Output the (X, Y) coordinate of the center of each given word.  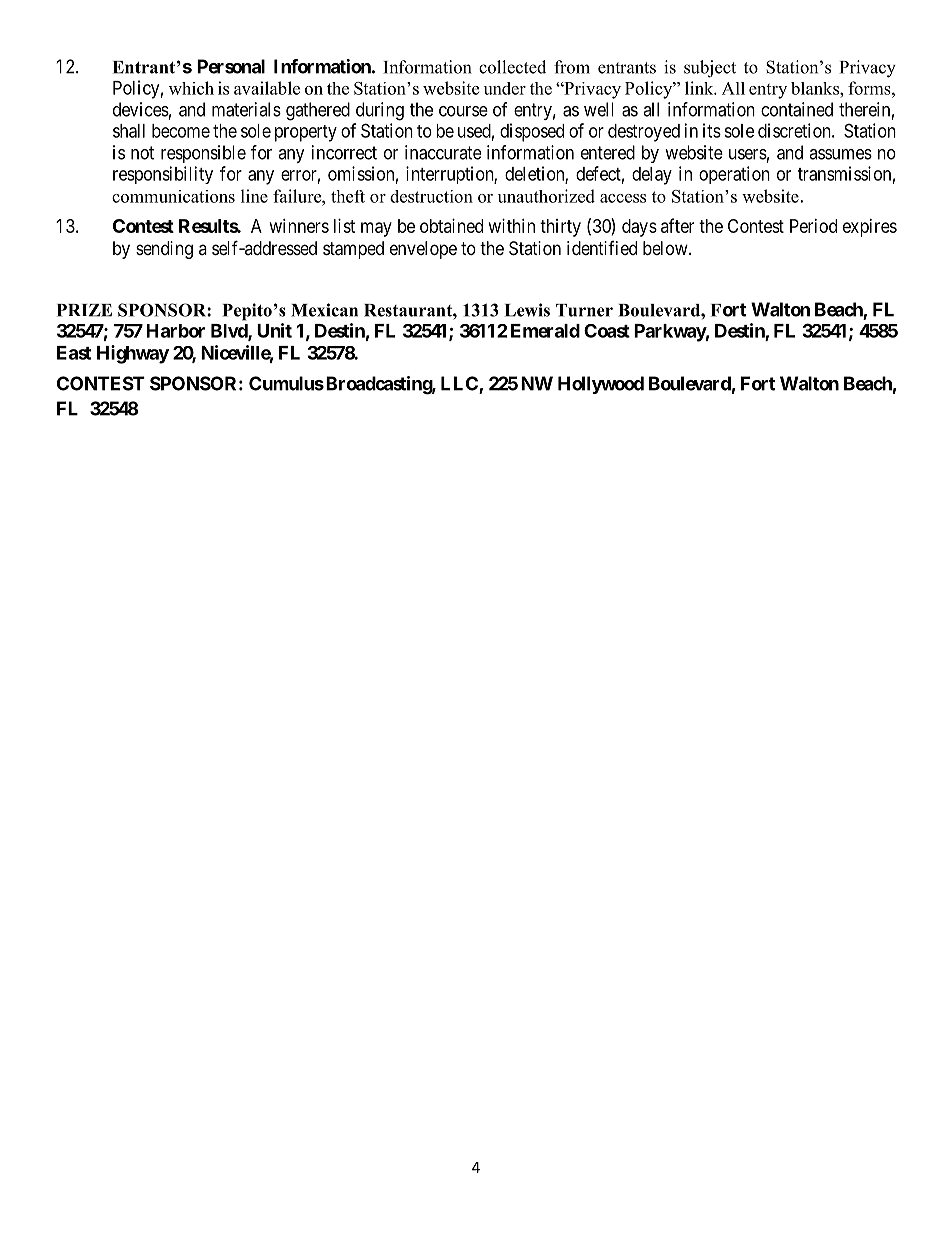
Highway (133, 354)
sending (164, 250)
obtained (451, 226)
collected (512, 67)
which (191, 88)
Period (813, 226)
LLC (460, 384)
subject (710, 69)
